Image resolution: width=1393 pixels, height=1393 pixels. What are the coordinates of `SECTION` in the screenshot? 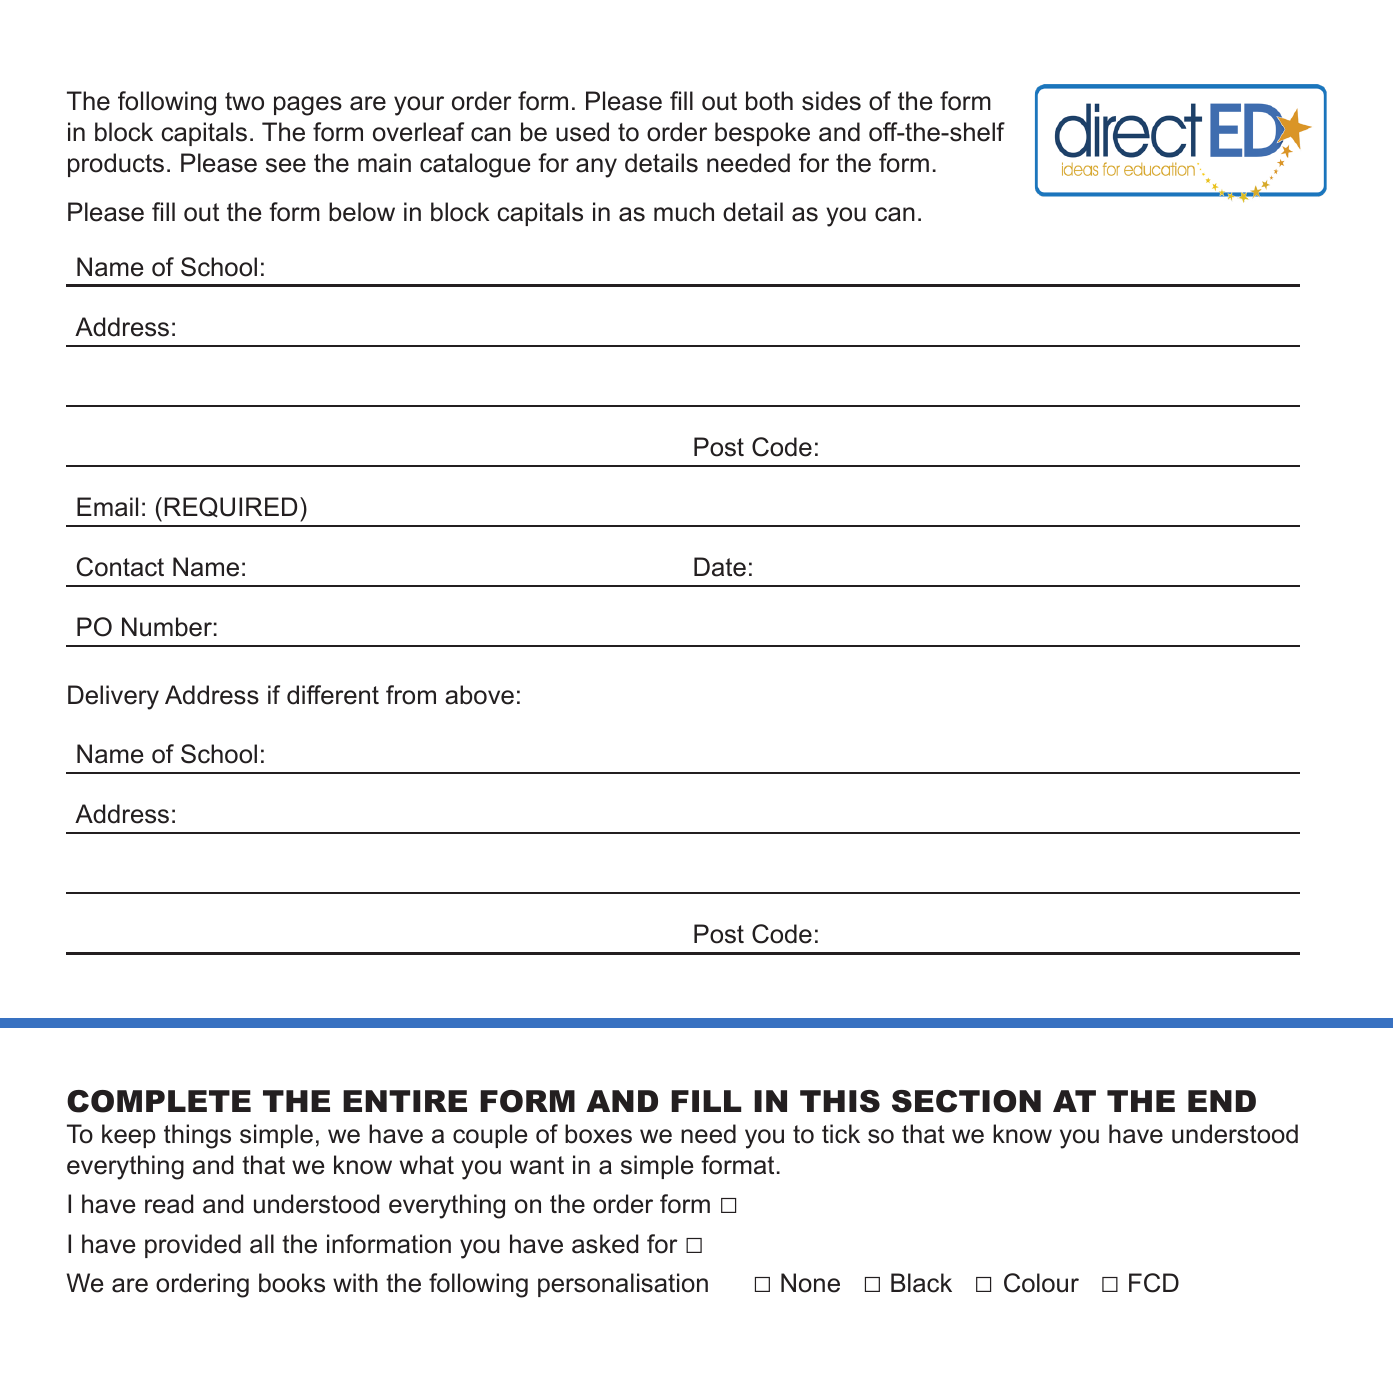 It's located at (966, 1101).
